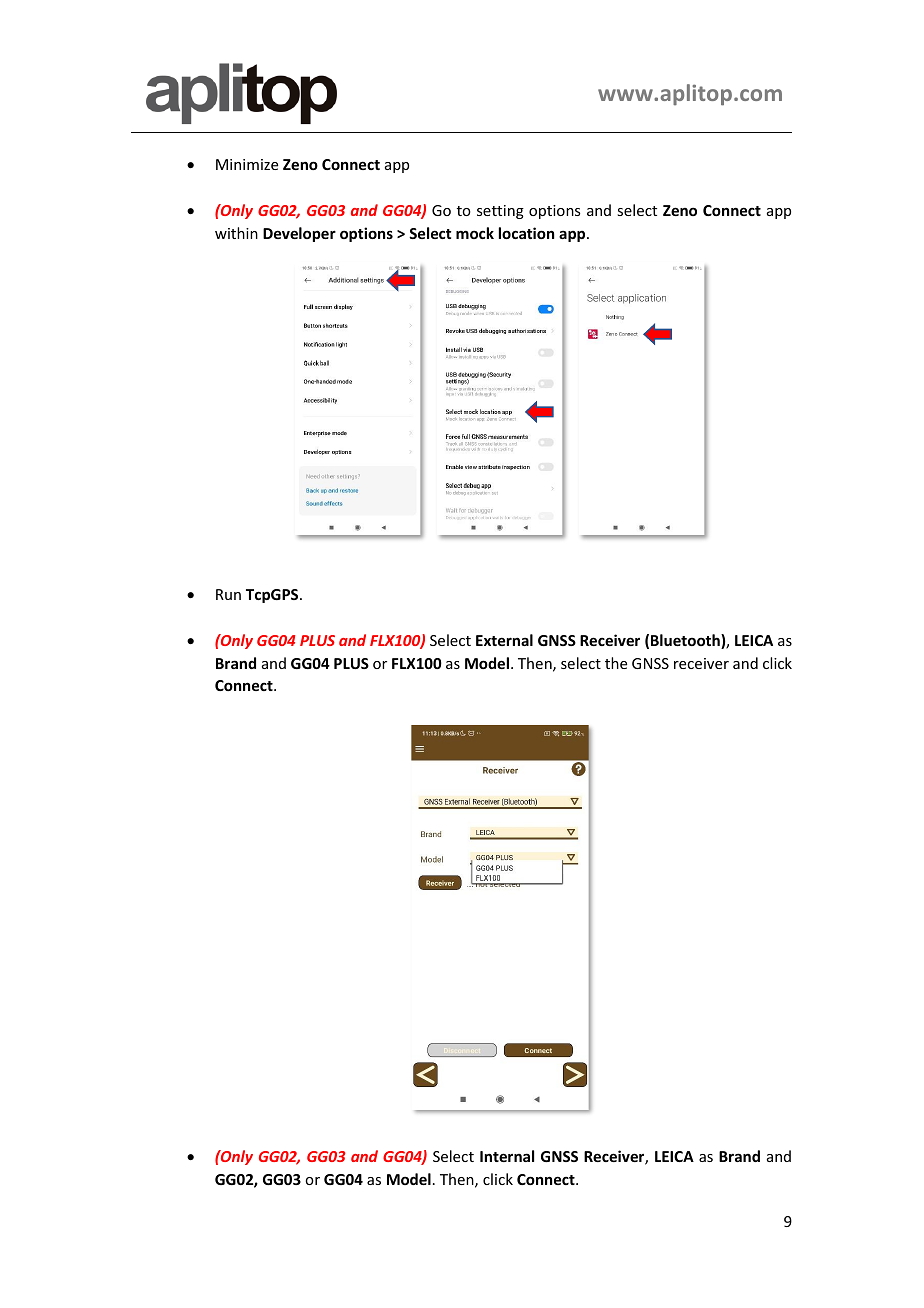 The width and height of the image is (924, 1308). Describe the element at coordinates (475, 233) in the image. I see `mock` at that location.
